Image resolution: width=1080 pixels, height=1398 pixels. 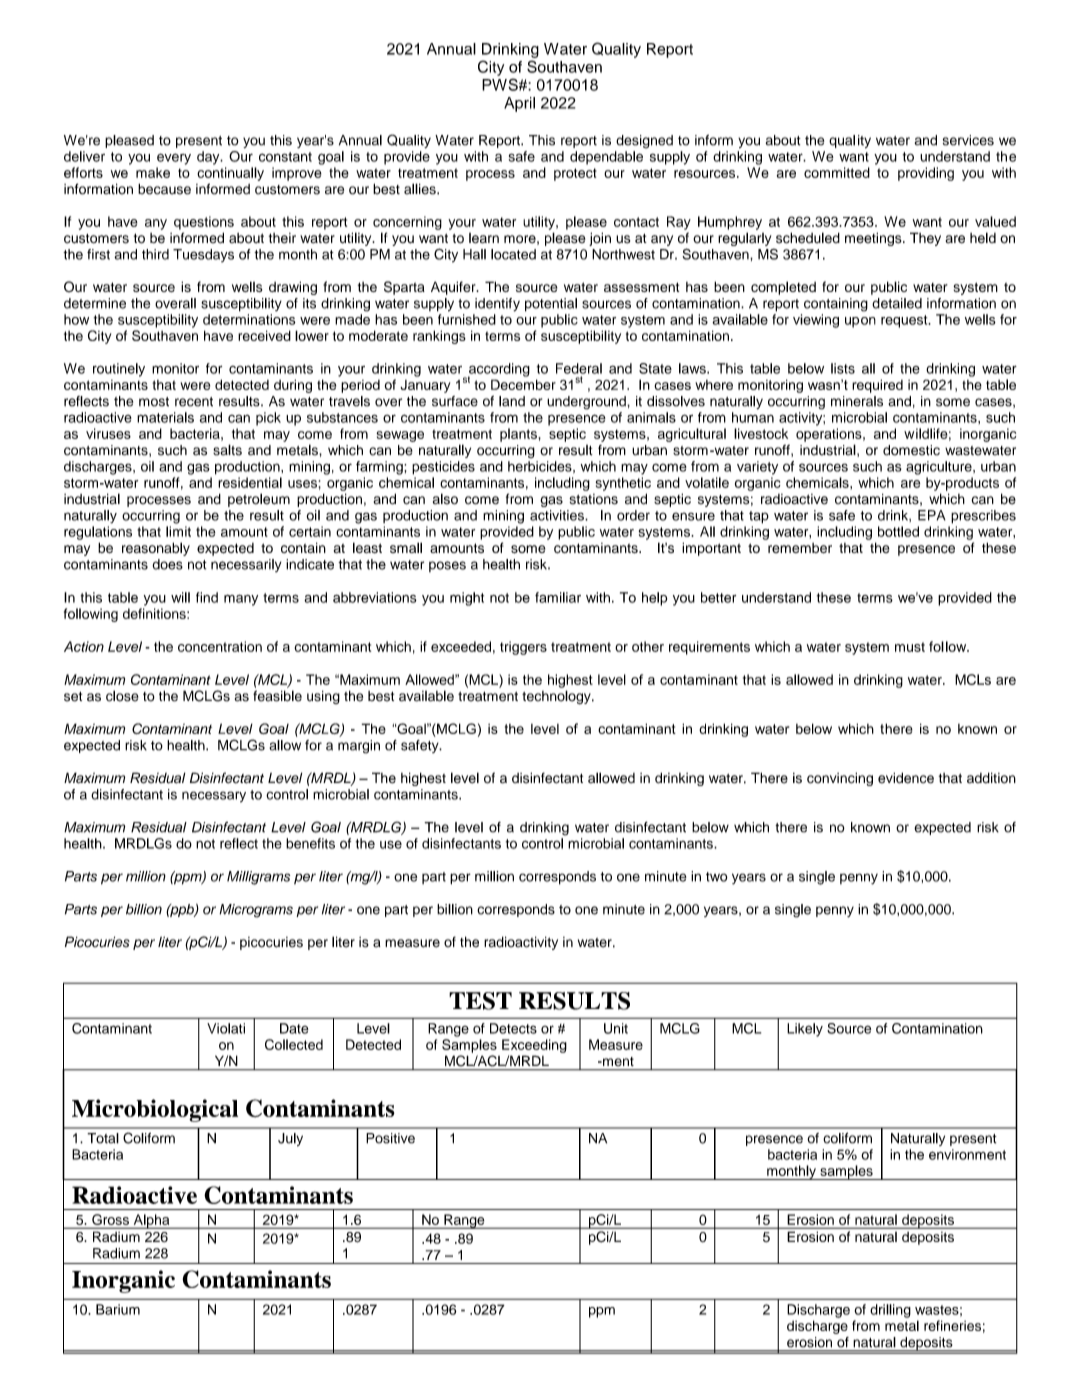 I want to click on every, so click(x=174, y=159).
